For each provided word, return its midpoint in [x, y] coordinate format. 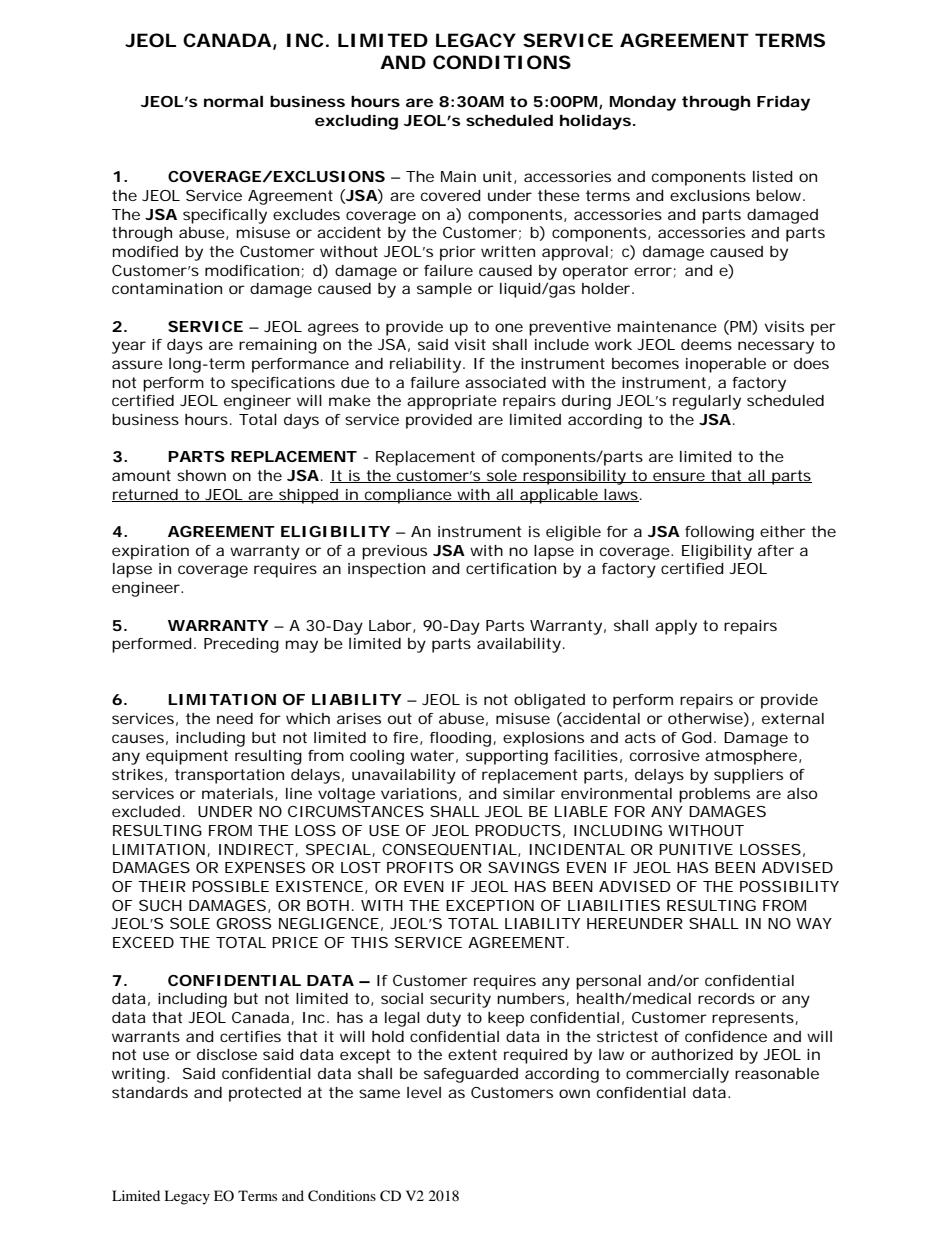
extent [472, 1054]
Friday [783, 103]
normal [233, 101]
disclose [227, 1054]
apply [676, 627]
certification [511, 568]
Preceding [241, 645]
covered [451, 195]
